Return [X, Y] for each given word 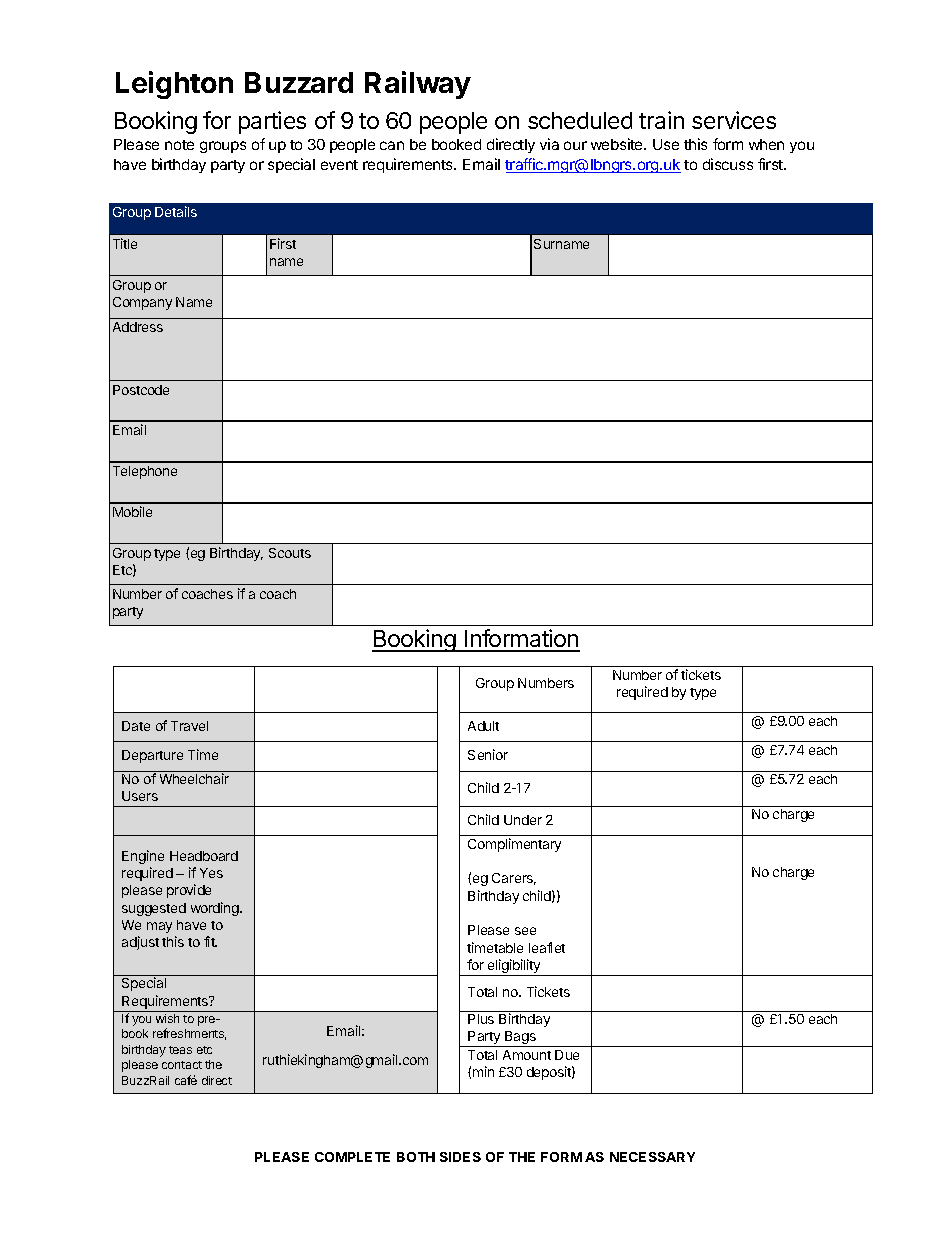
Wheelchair [194, 778]
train [661, 120]
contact [182, 1065]
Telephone [145, 472]
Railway [418, 85]
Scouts [290, 553]
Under [523, 820]
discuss [728, 164]
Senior [488, 754]
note [179, 145]
